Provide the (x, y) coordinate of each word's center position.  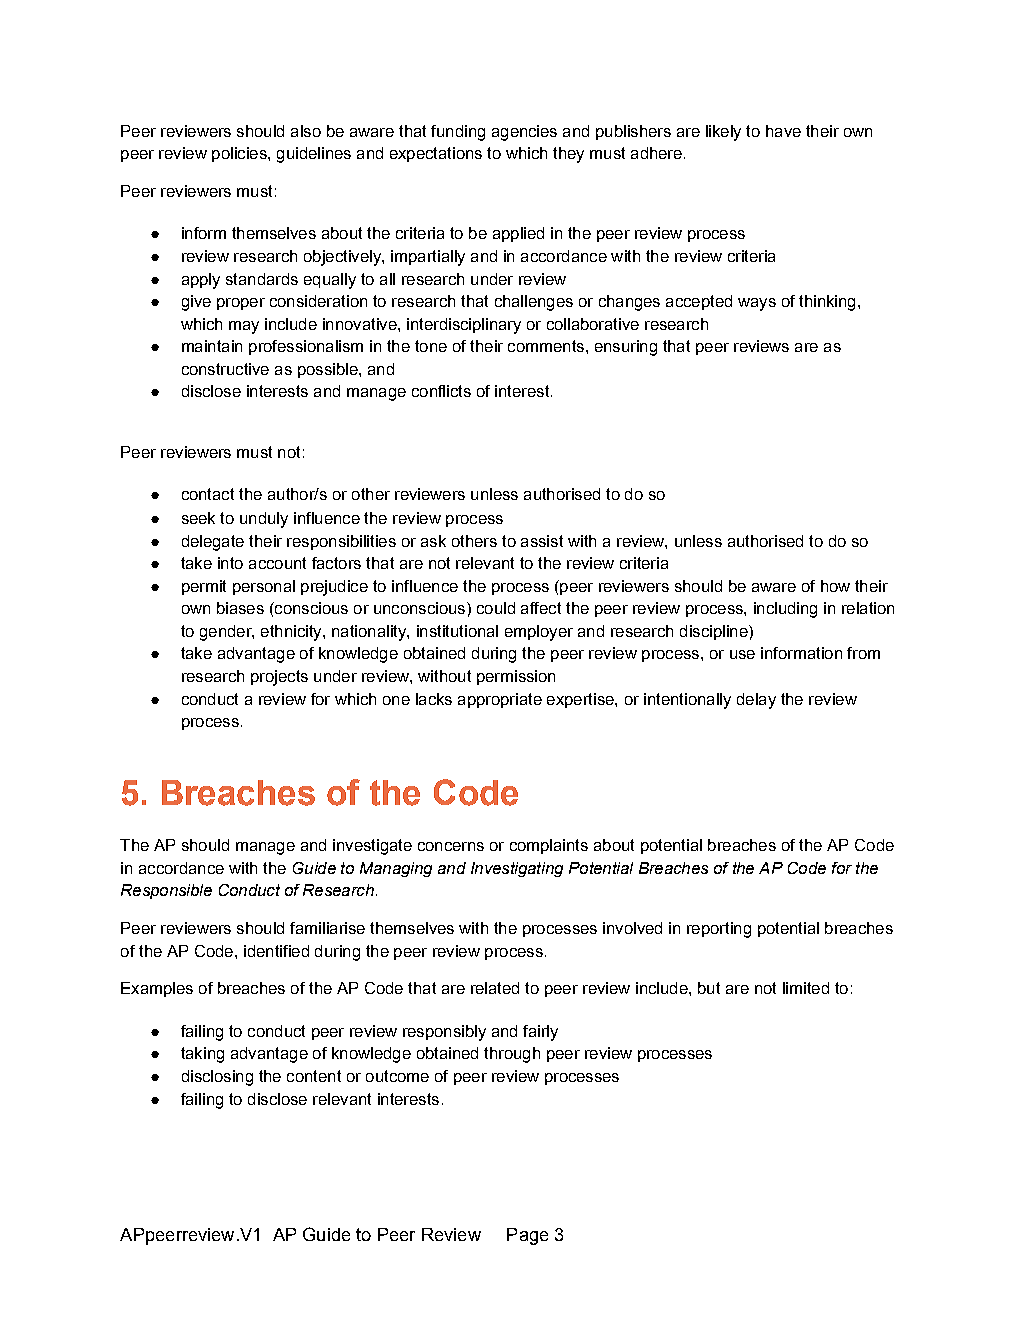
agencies (524, 133)
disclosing (217, 1078)
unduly (264, 520)
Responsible (166, 891)
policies (240, 154)
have (783, 131)
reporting (719, 930)
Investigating (517, 869)
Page (527, 1236)
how (835, 586)
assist (542, 541)
